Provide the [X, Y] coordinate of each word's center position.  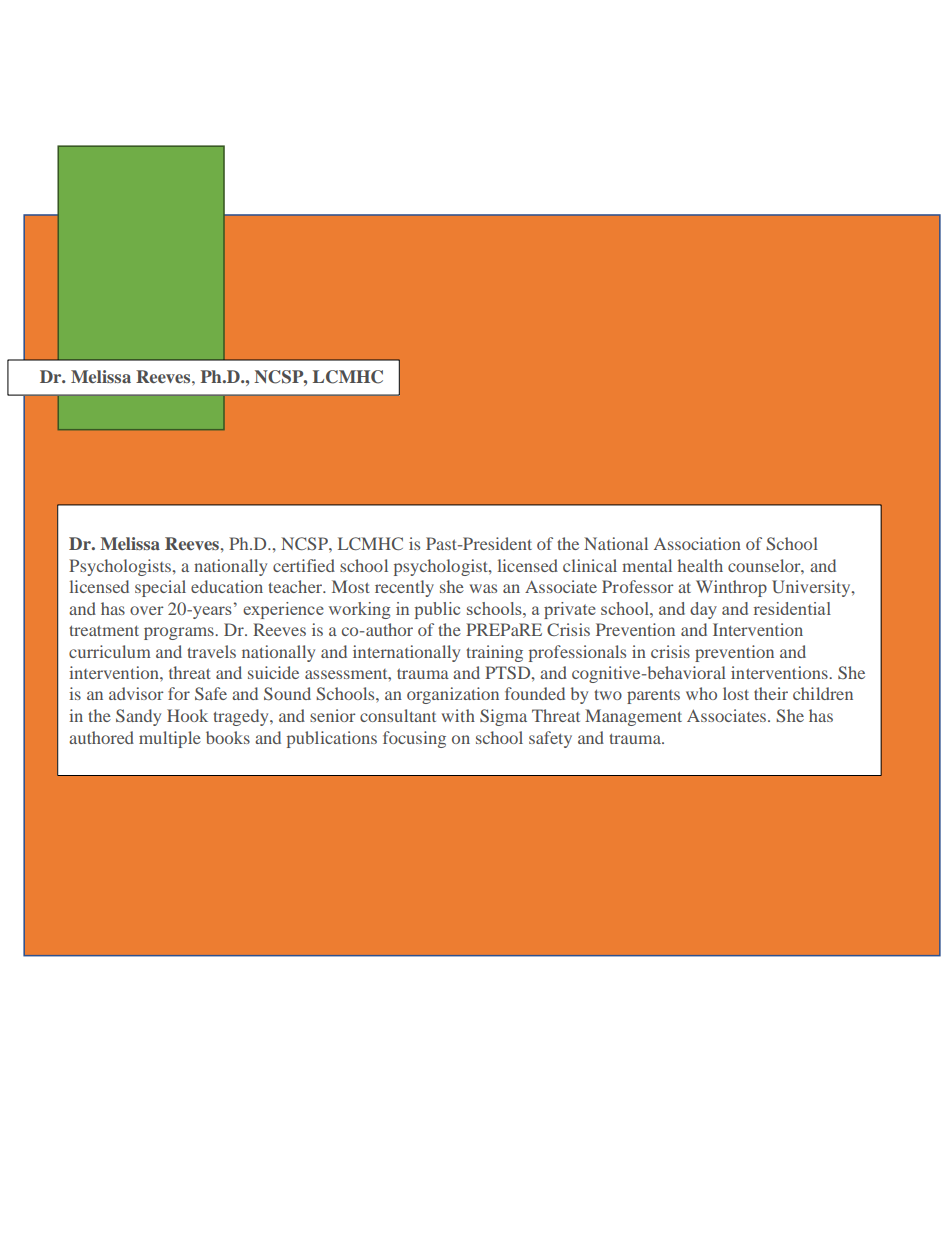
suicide [273, 672]
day [703, 610]
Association [697, 543]
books [228, 737]
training [494, 653]
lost [736, 693]
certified [304, 565]
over [147, 610]
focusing [414, 739]
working [359, 610]
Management [633, 717]
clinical [590, 565]
